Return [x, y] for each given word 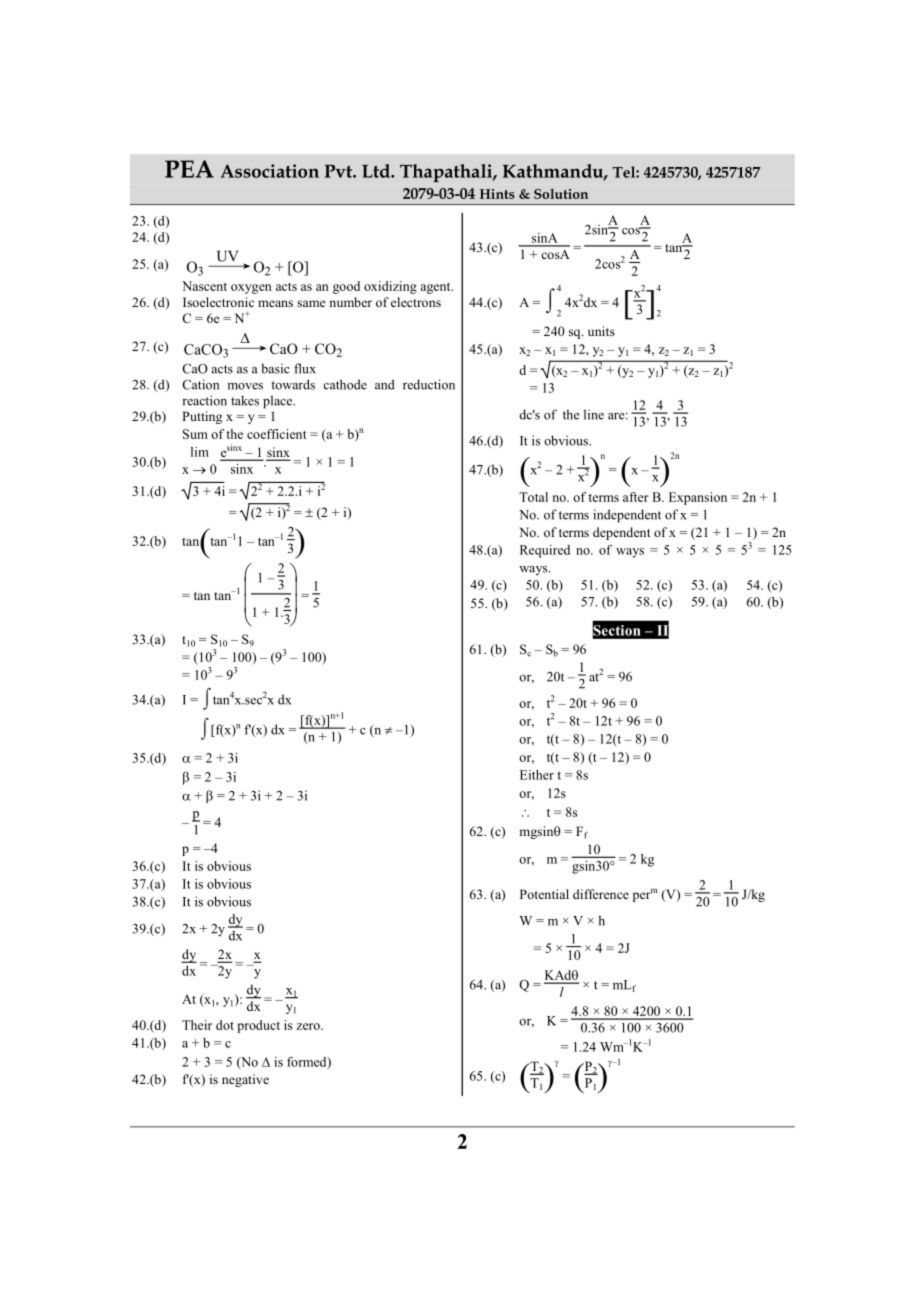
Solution [561, 194]
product [258, 1026]
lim [200, 452]
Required [545, 551]
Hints [497, 194]
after [636, 497]
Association [269, 171]
